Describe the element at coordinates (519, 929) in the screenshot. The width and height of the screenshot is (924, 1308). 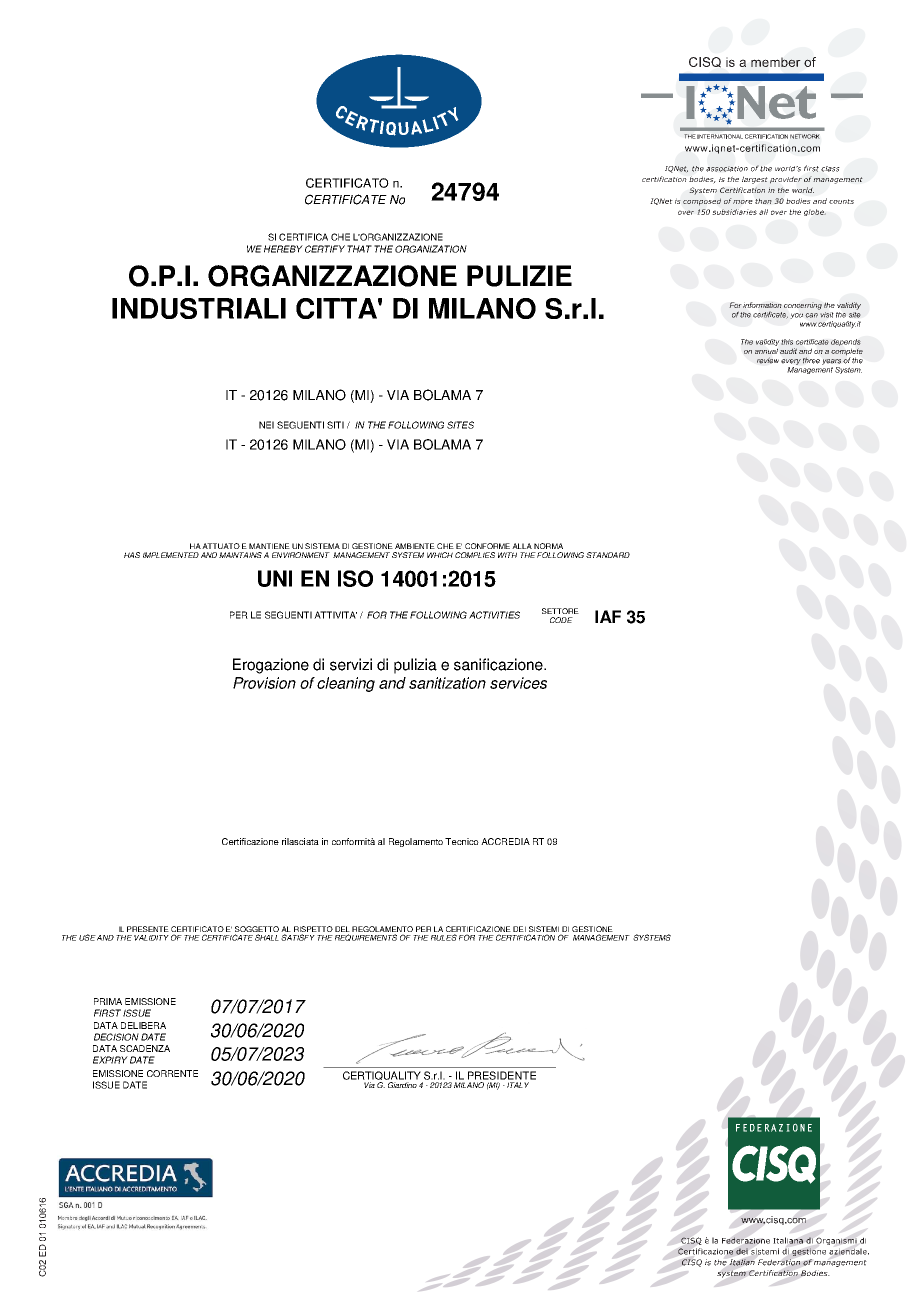
I see `DEI` at that location.
